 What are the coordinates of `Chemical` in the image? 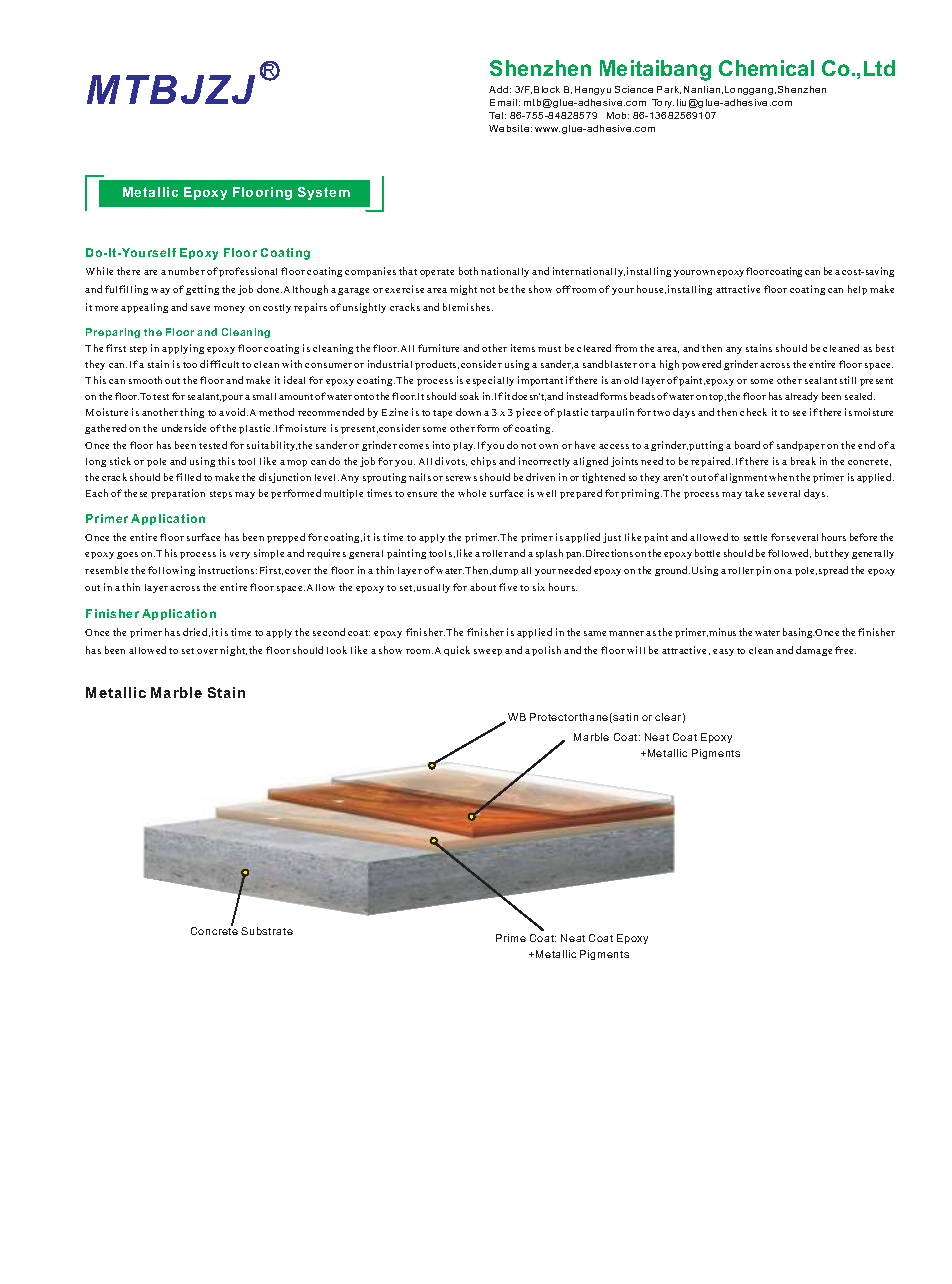 It's located at (766, 68).
